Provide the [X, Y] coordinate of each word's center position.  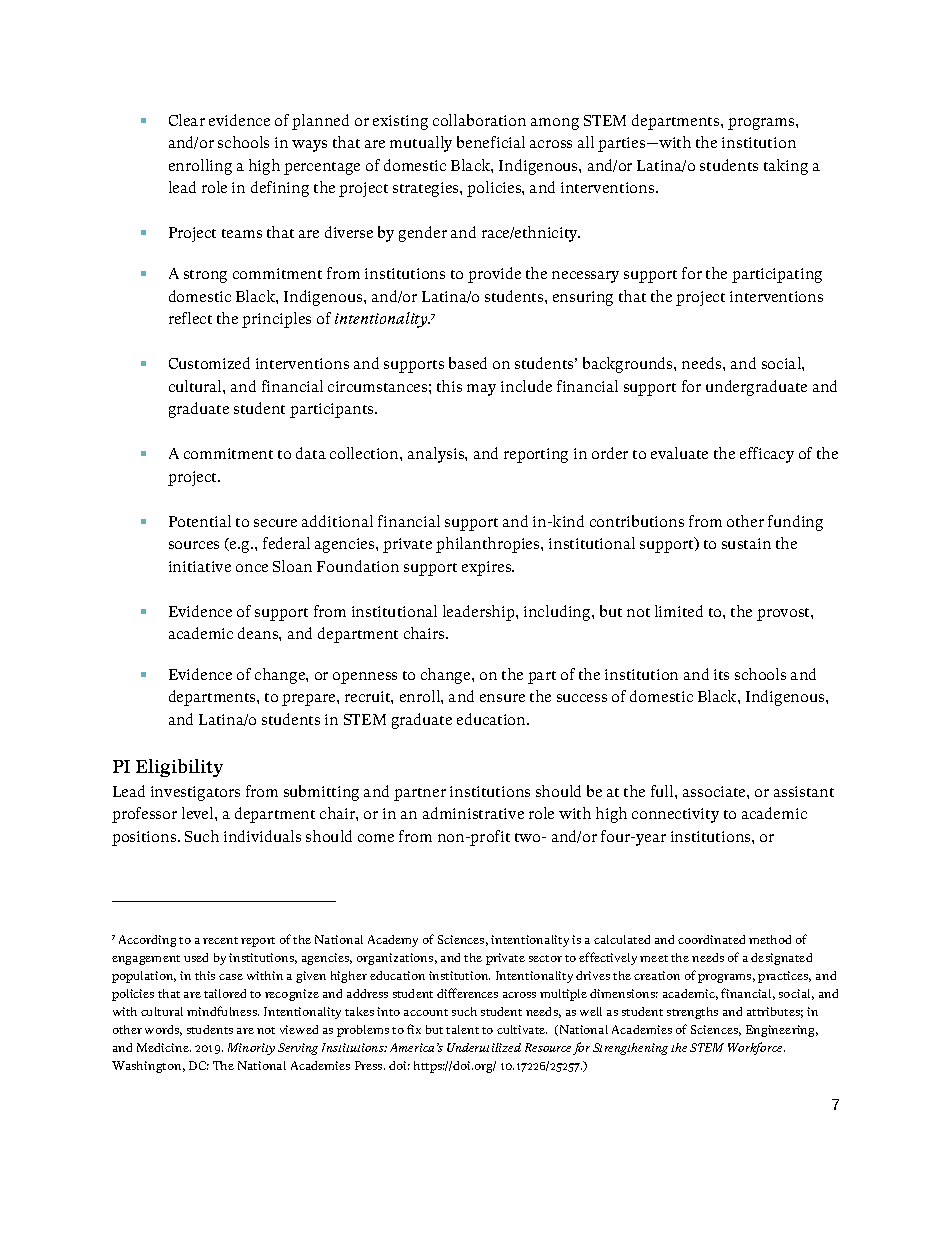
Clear [187, 120]
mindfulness [223, 1011]
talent [462, 1029]
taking [786, 167]
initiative [200, 566]
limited [679, 611]
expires [488, 568]
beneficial [491, 142]
